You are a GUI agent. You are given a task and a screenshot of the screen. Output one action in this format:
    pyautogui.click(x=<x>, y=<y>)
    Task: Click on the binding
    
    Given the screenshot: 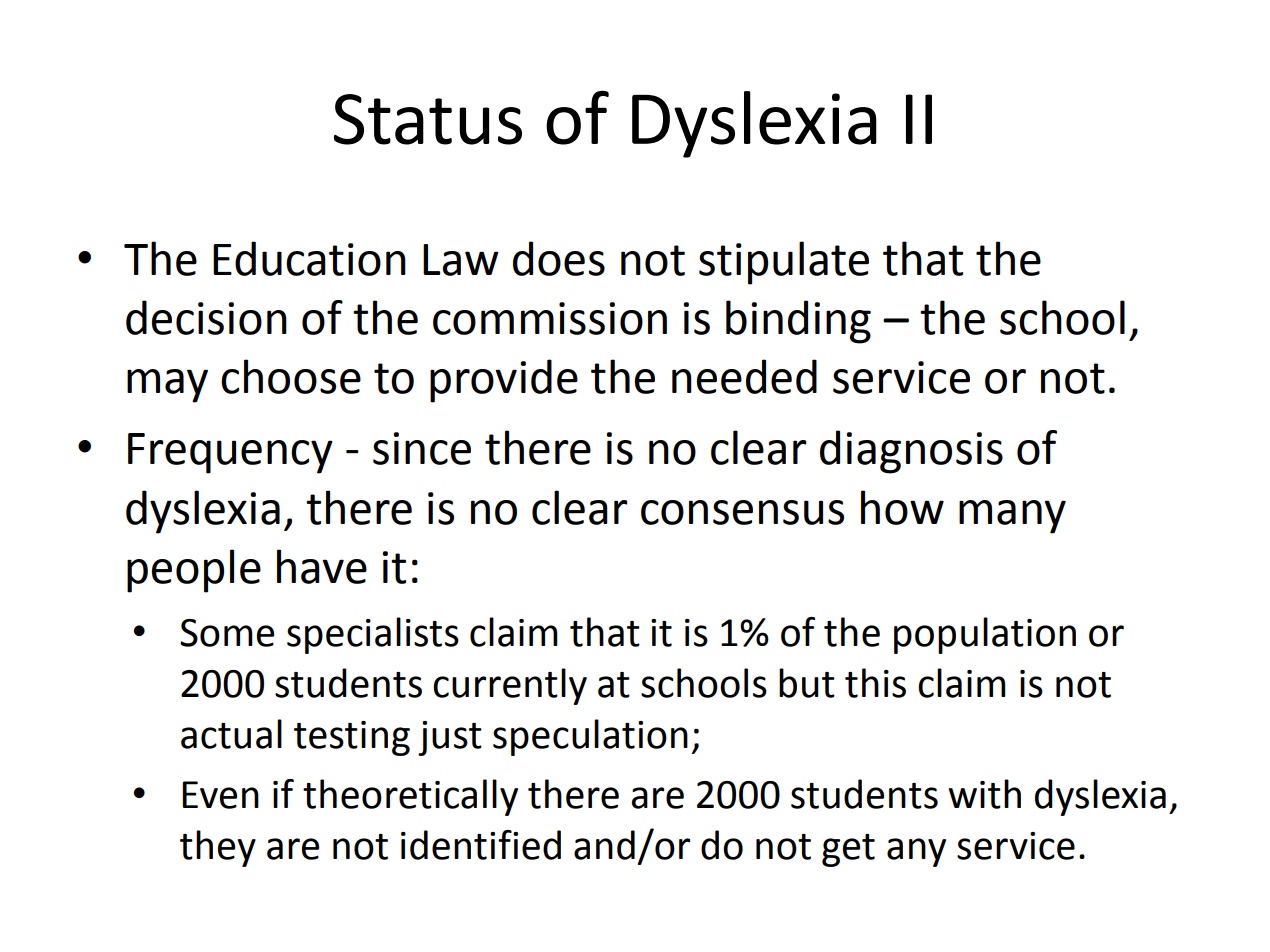 What is the action you would take?
    pyautogui.click(x=798, y=322)
